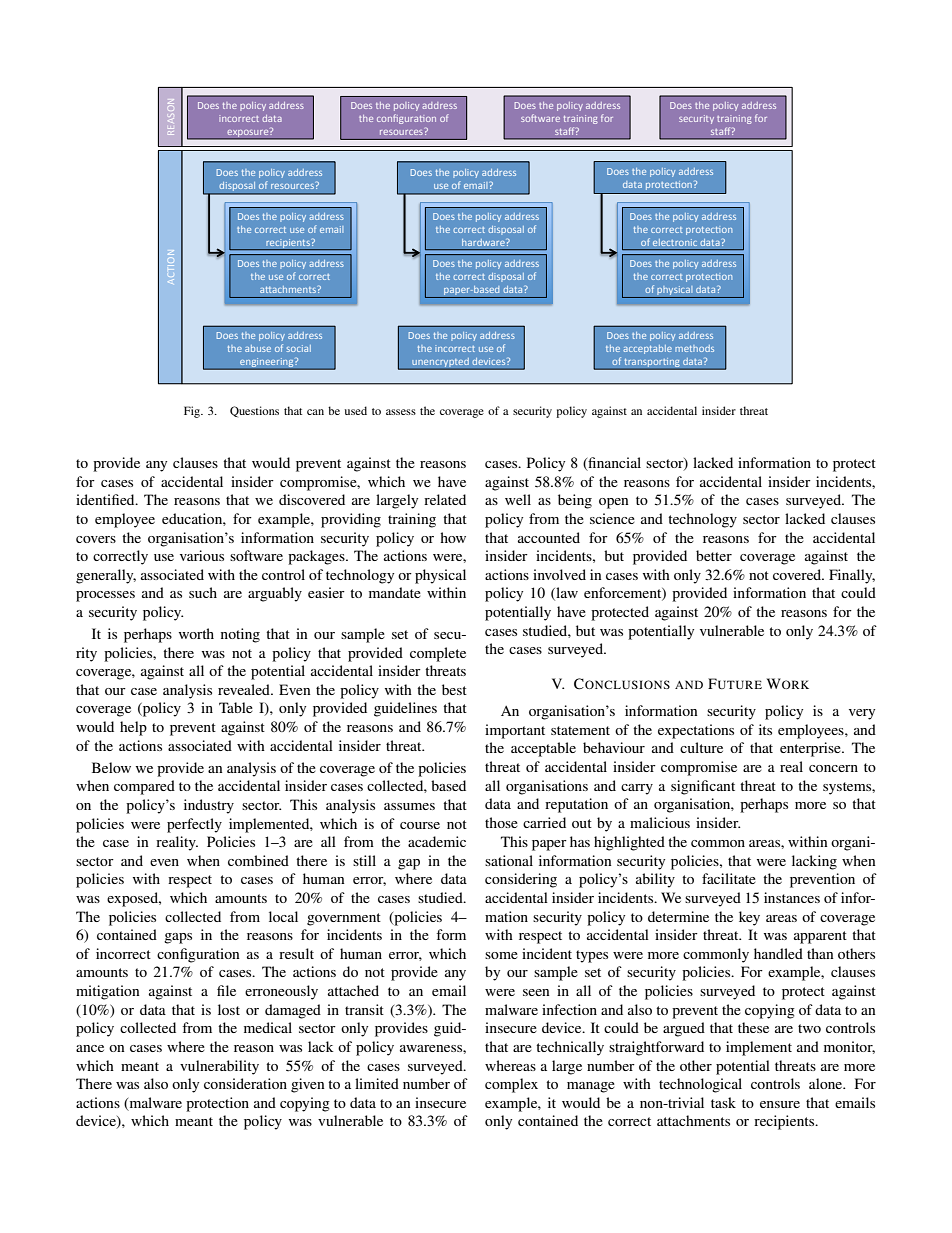 The width and height of the document is (952, 1233). What do you see at coordinates (511, 1085) in the document?
I see `complex` at bounding box center [511, 1085].
